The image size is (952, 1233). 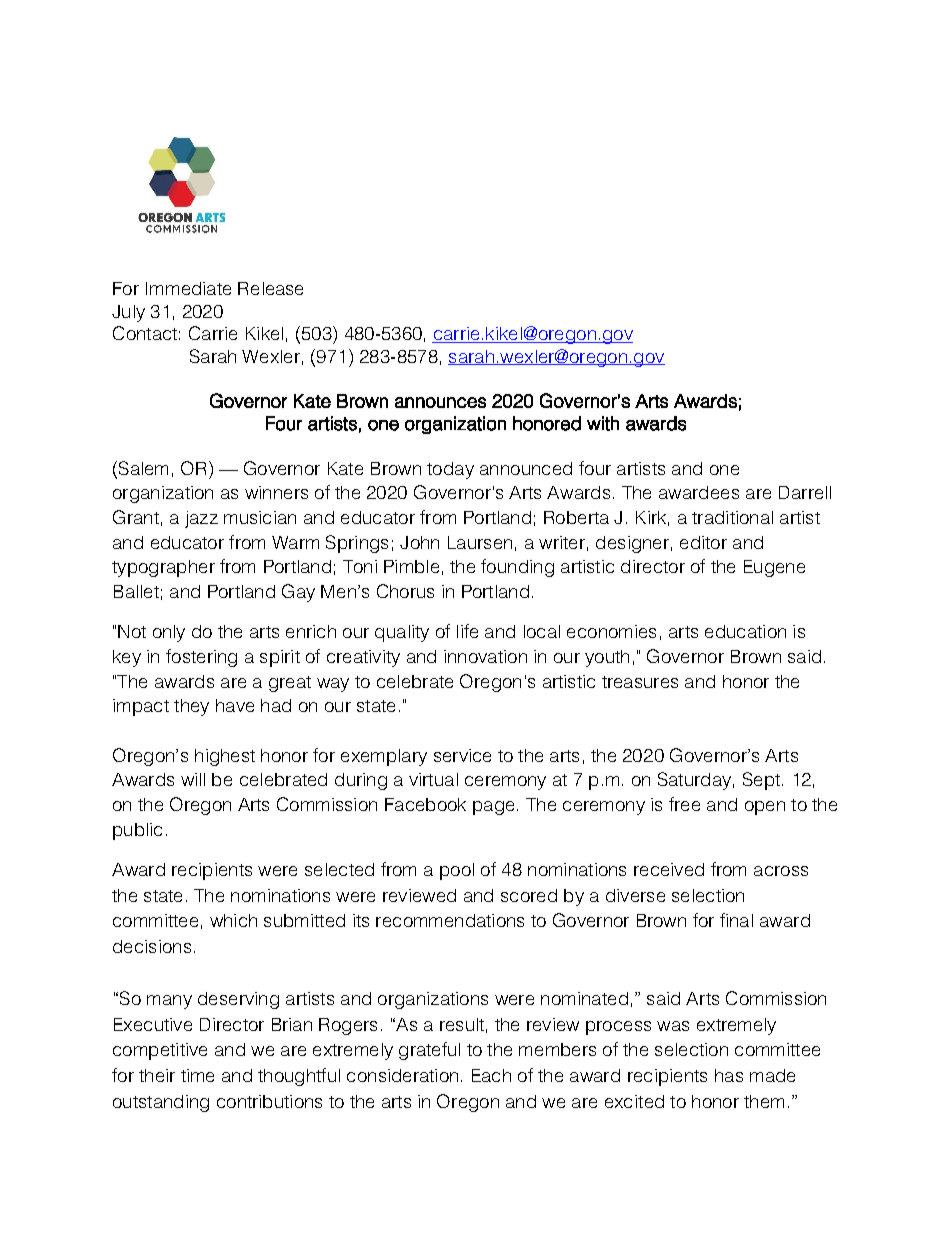 What do you see at coordinates (233, 920) in the page?
I see `which` at bounding box center [233, 920].
